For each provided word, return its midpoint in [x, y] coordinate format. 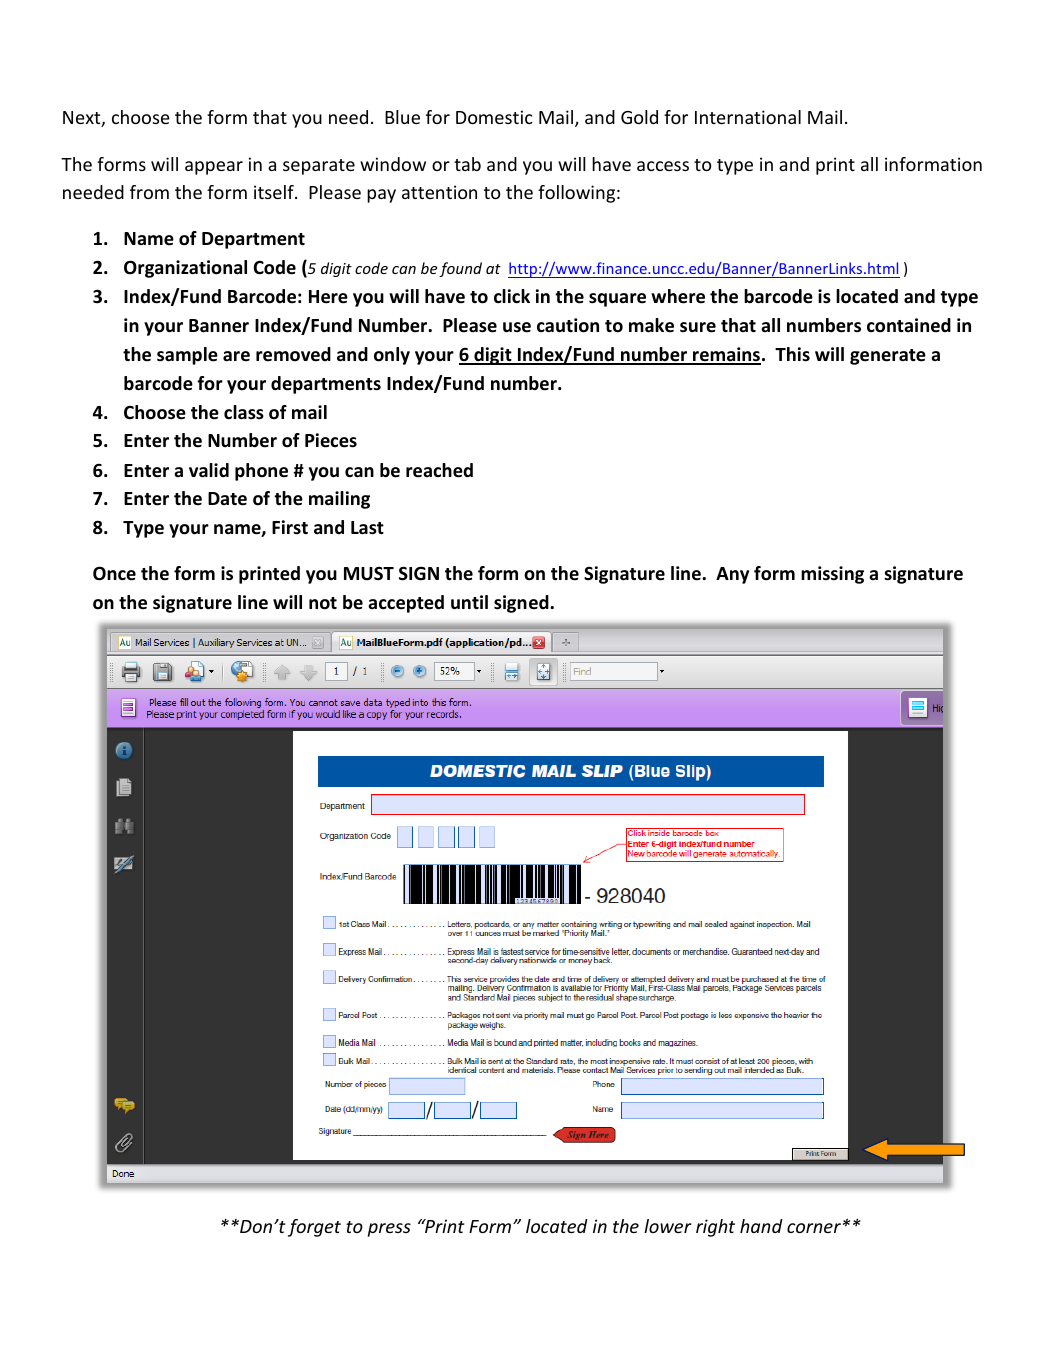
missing [832, 575]
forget [314, 1228]
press [389, 1230]
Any [732, 575]
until [469, 602]
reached [439, 470]
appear [214, 168]
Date [227, 499]
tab [467, 164]
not [323, 603]
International [748, 117]
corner [814, 1228]
